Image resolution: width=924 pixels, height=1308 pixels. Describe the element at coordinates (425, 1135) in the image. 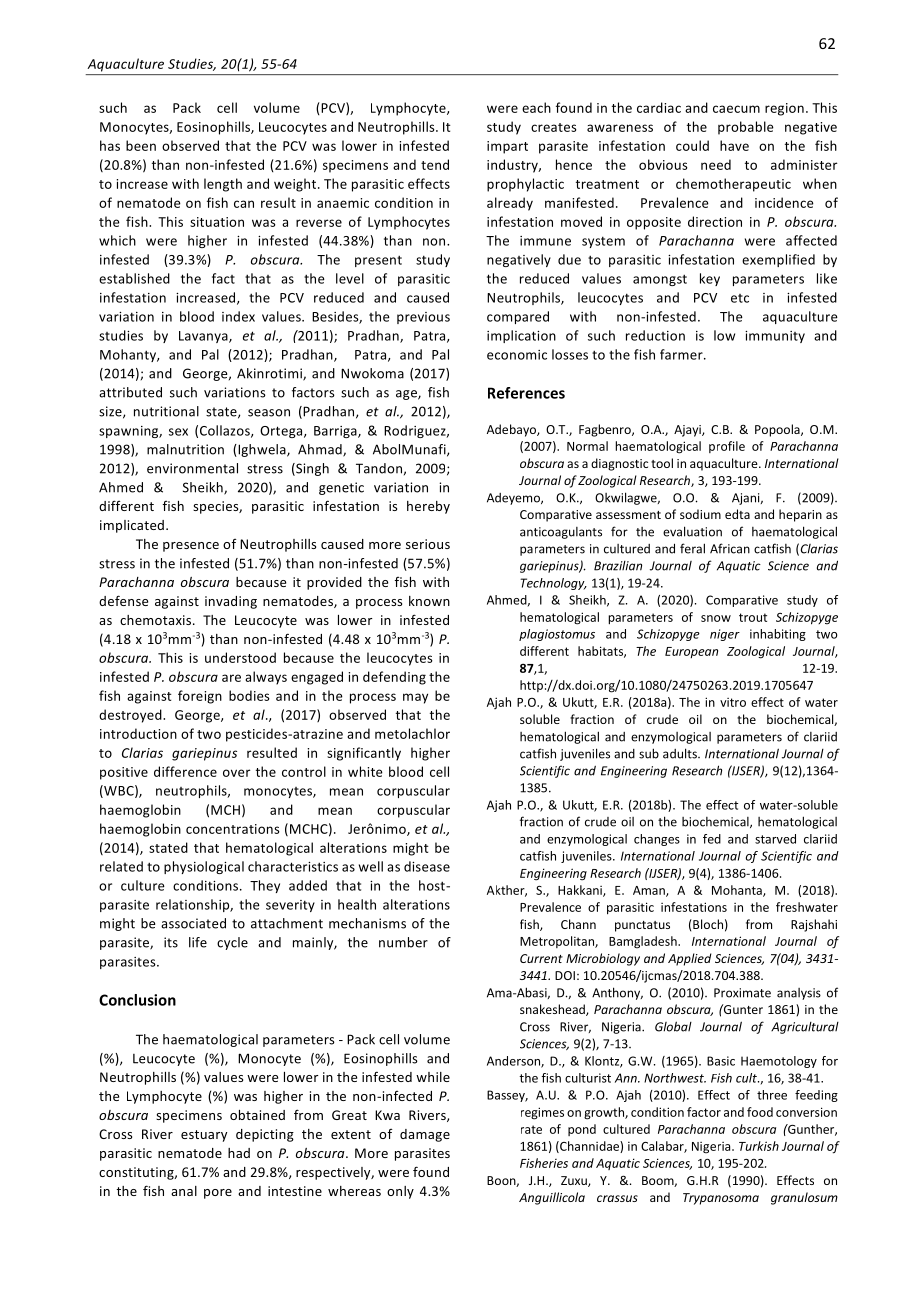

I see `damage` at that location.
